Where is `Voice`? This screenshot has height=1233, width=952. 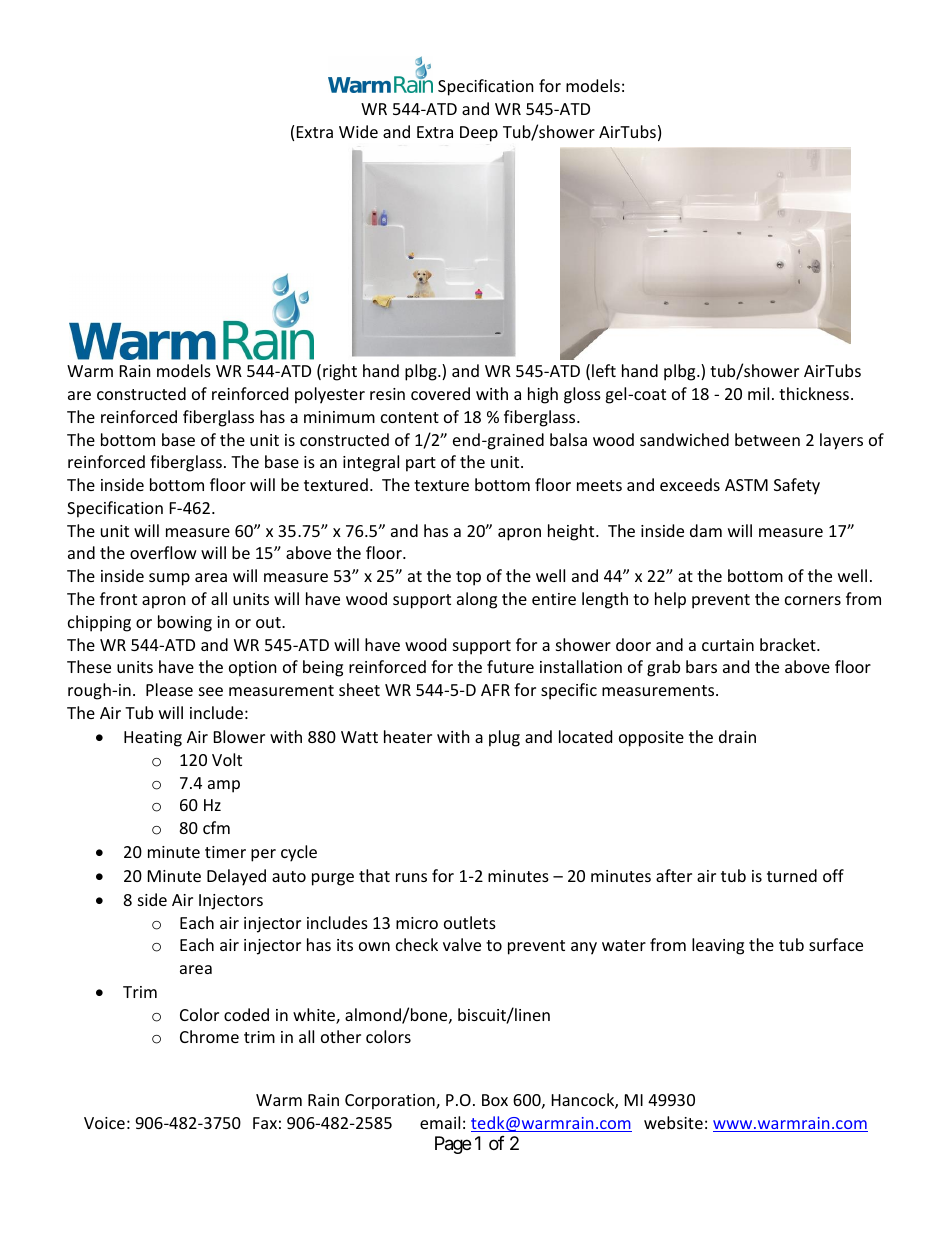
Voice is located at coordinates (104, 1123).
